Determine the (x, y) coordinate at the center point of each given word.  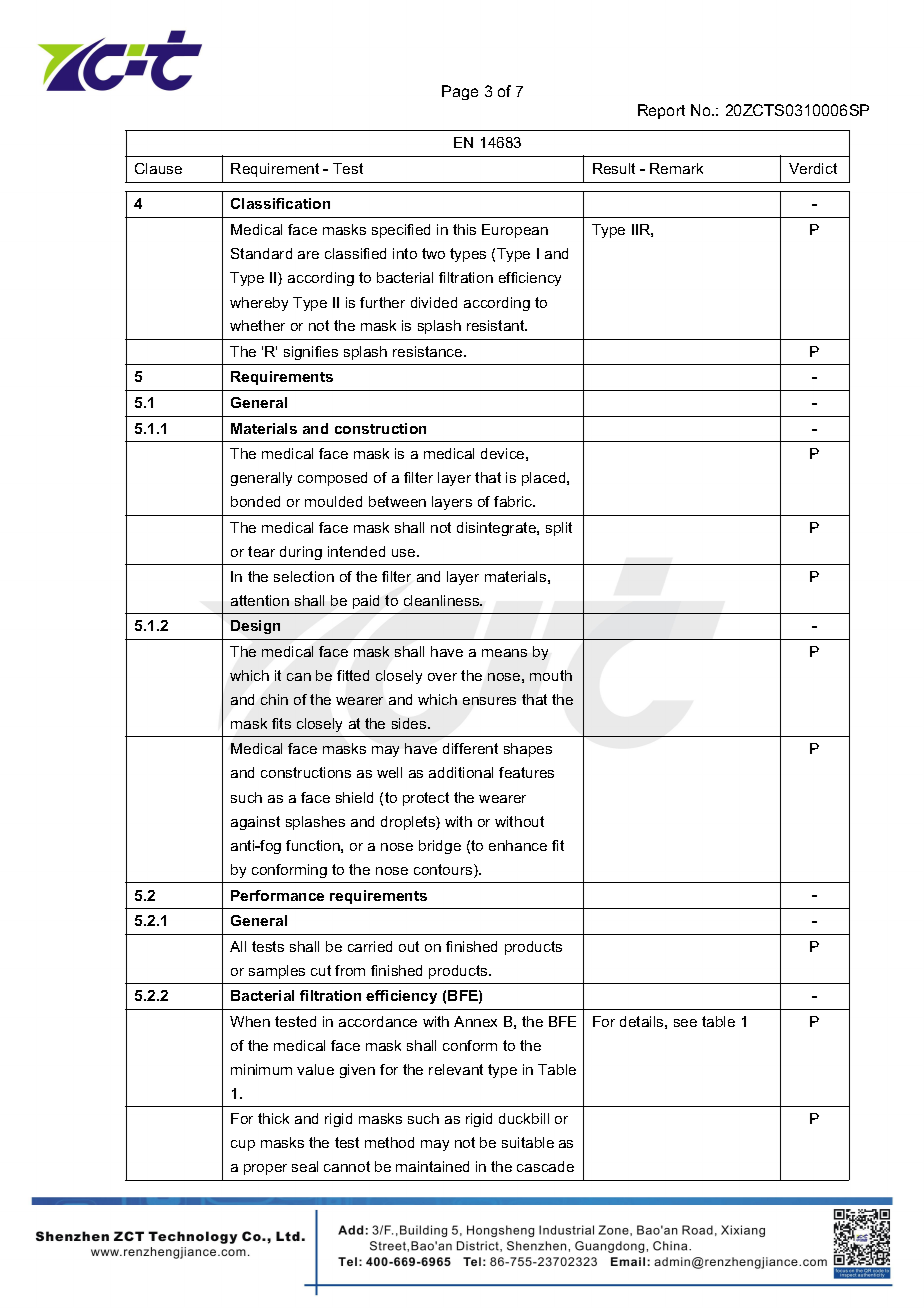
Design (255, 627)
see (685, 1023)
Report (661, 111)
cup (243, 1145)
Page (460, 92)
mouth (551, 675)
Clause (158, 168)
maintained (432, 1166)
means (504, 653)
